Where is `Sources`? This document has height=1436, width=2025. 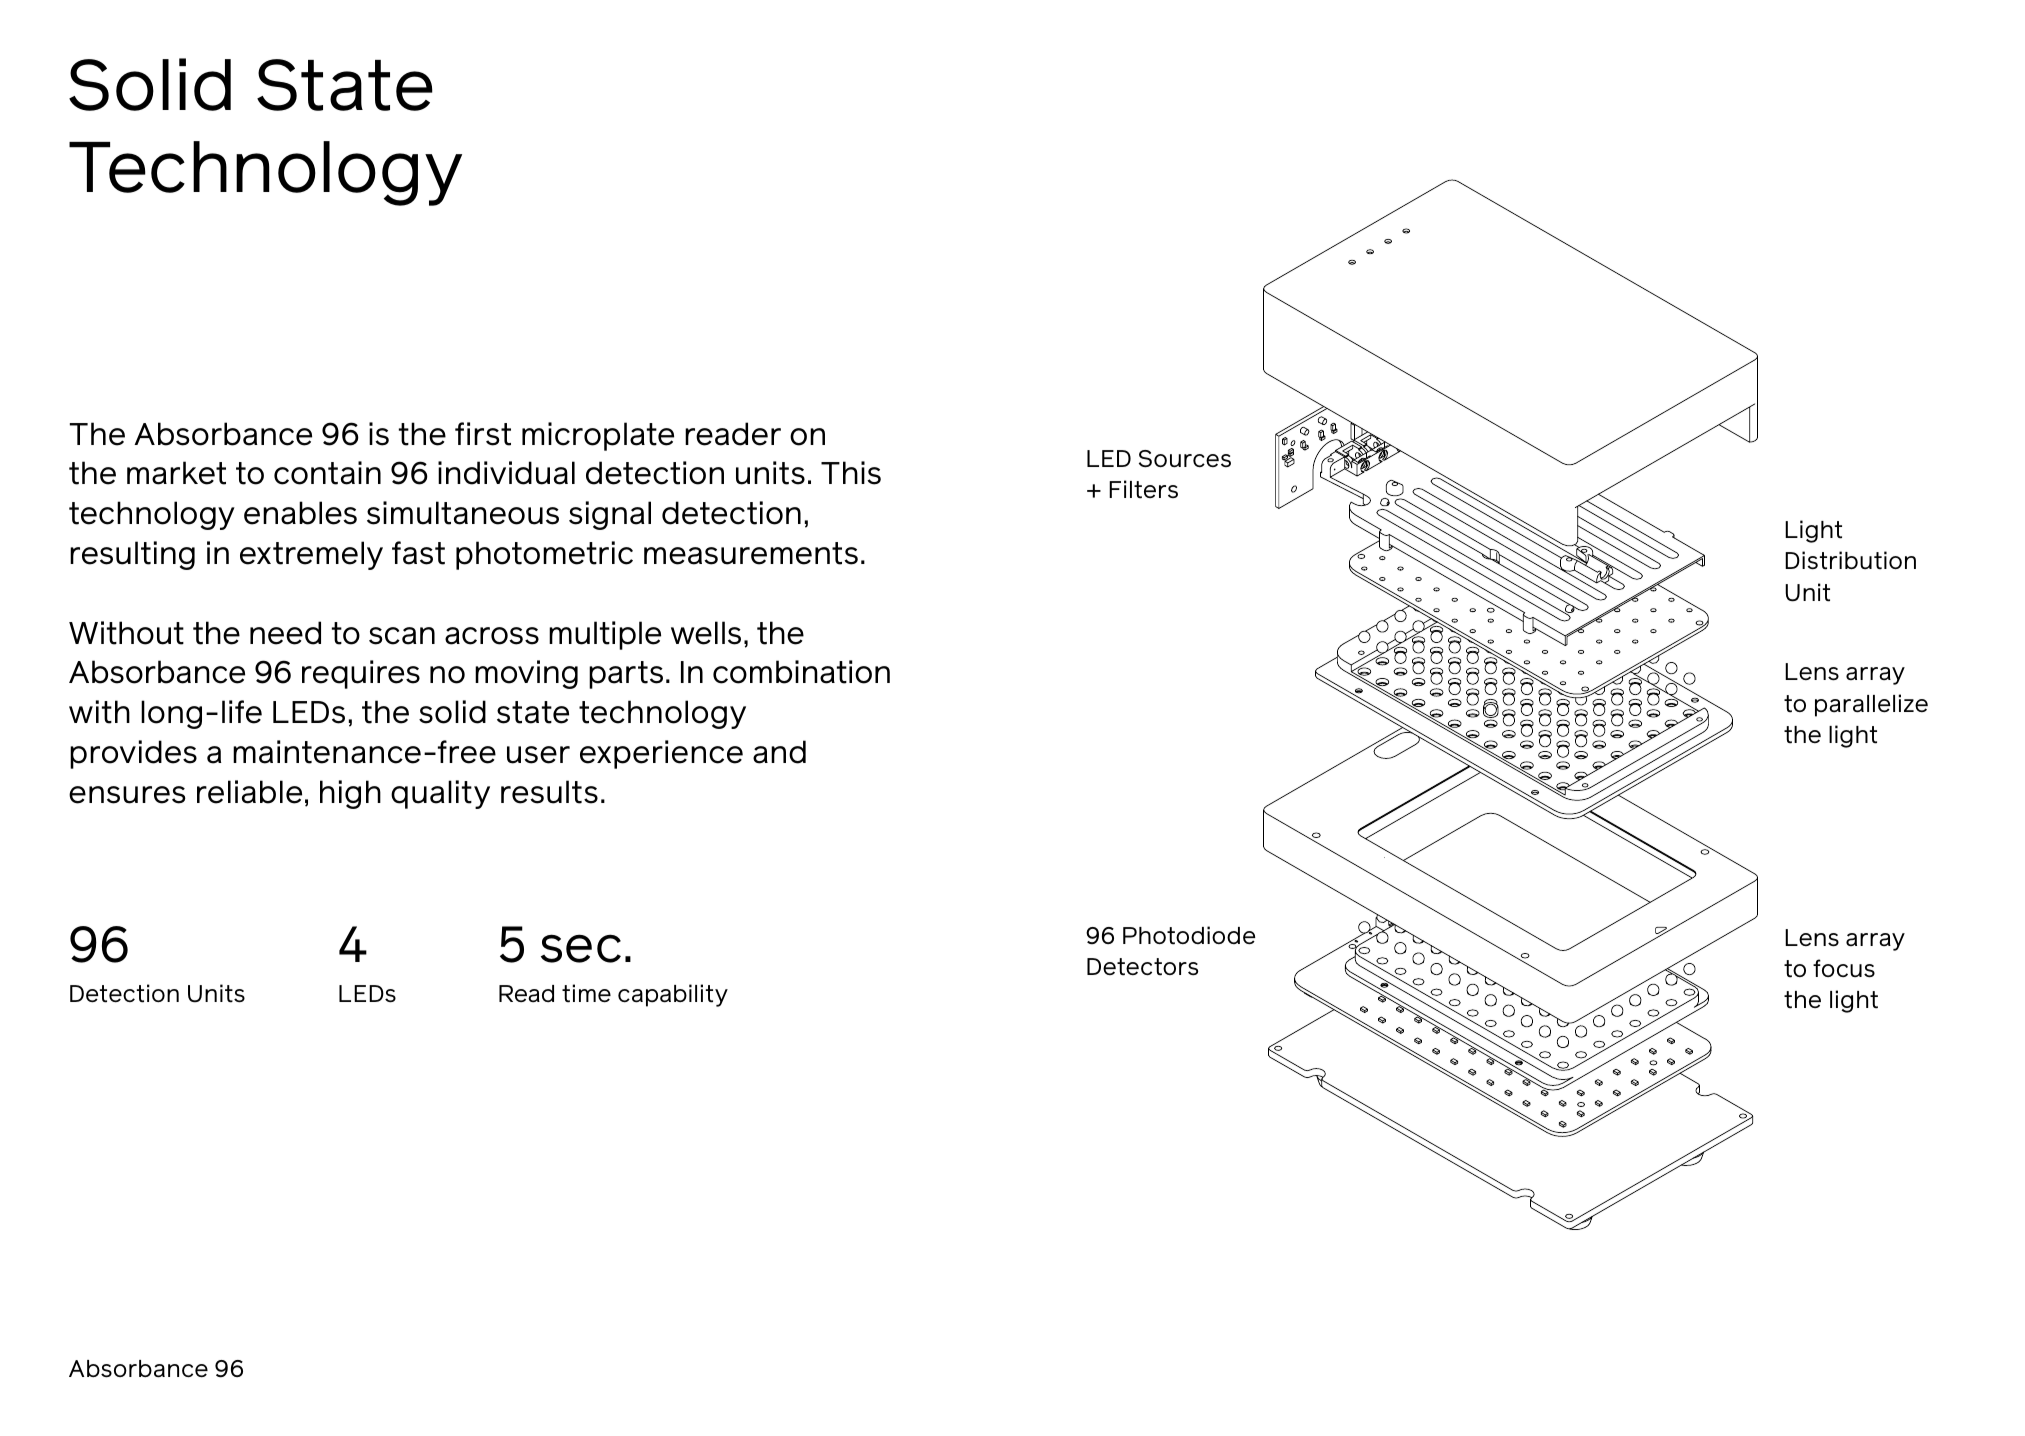
Sources is located at coordinates (1185, 459).
